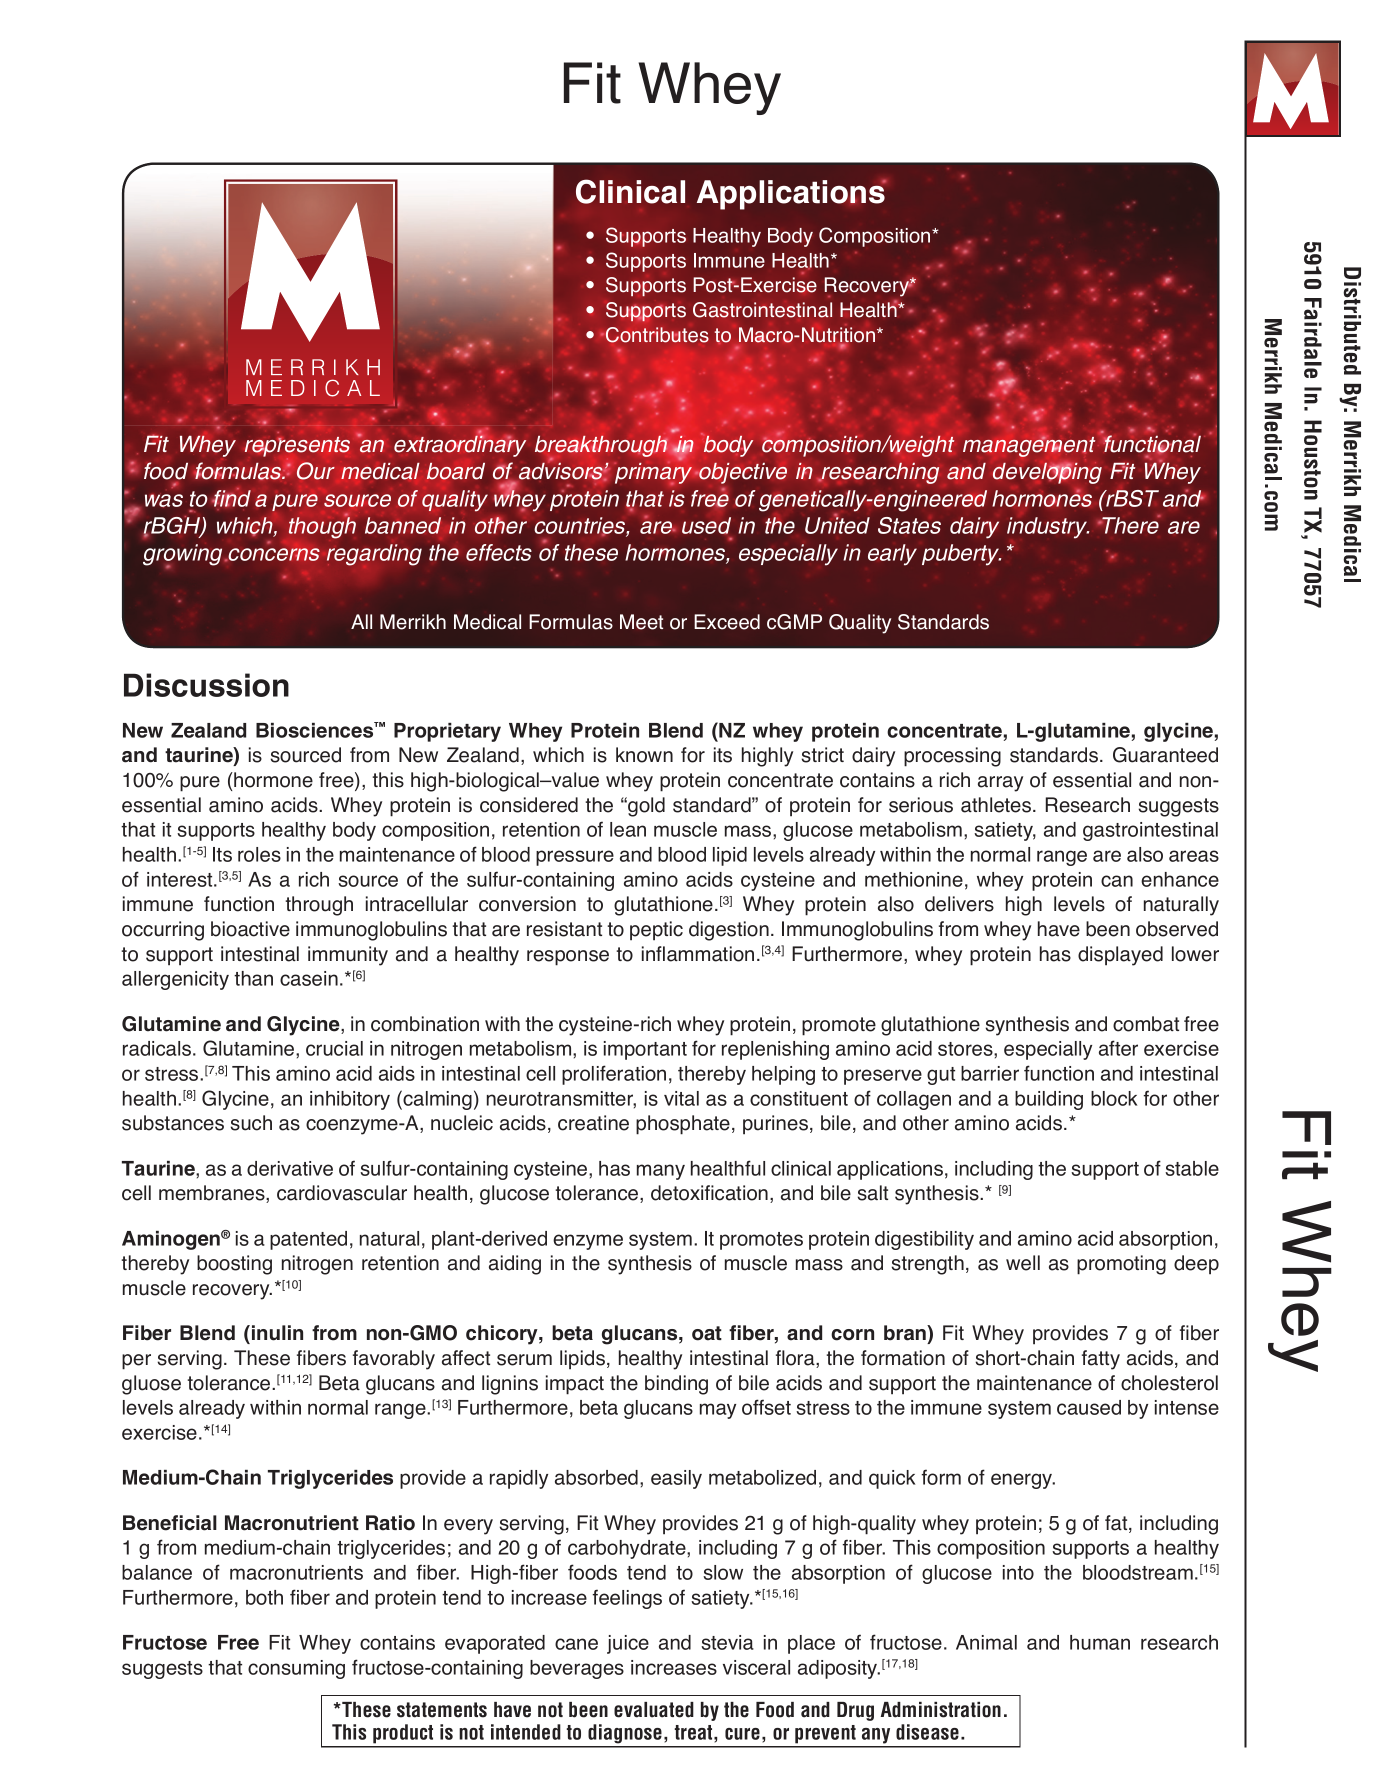 Image resolution: width=1382 pixels, height=1788 pixels. Describe the element at coordinates (276, 1333) in the page. I see `inulin` at that location.
